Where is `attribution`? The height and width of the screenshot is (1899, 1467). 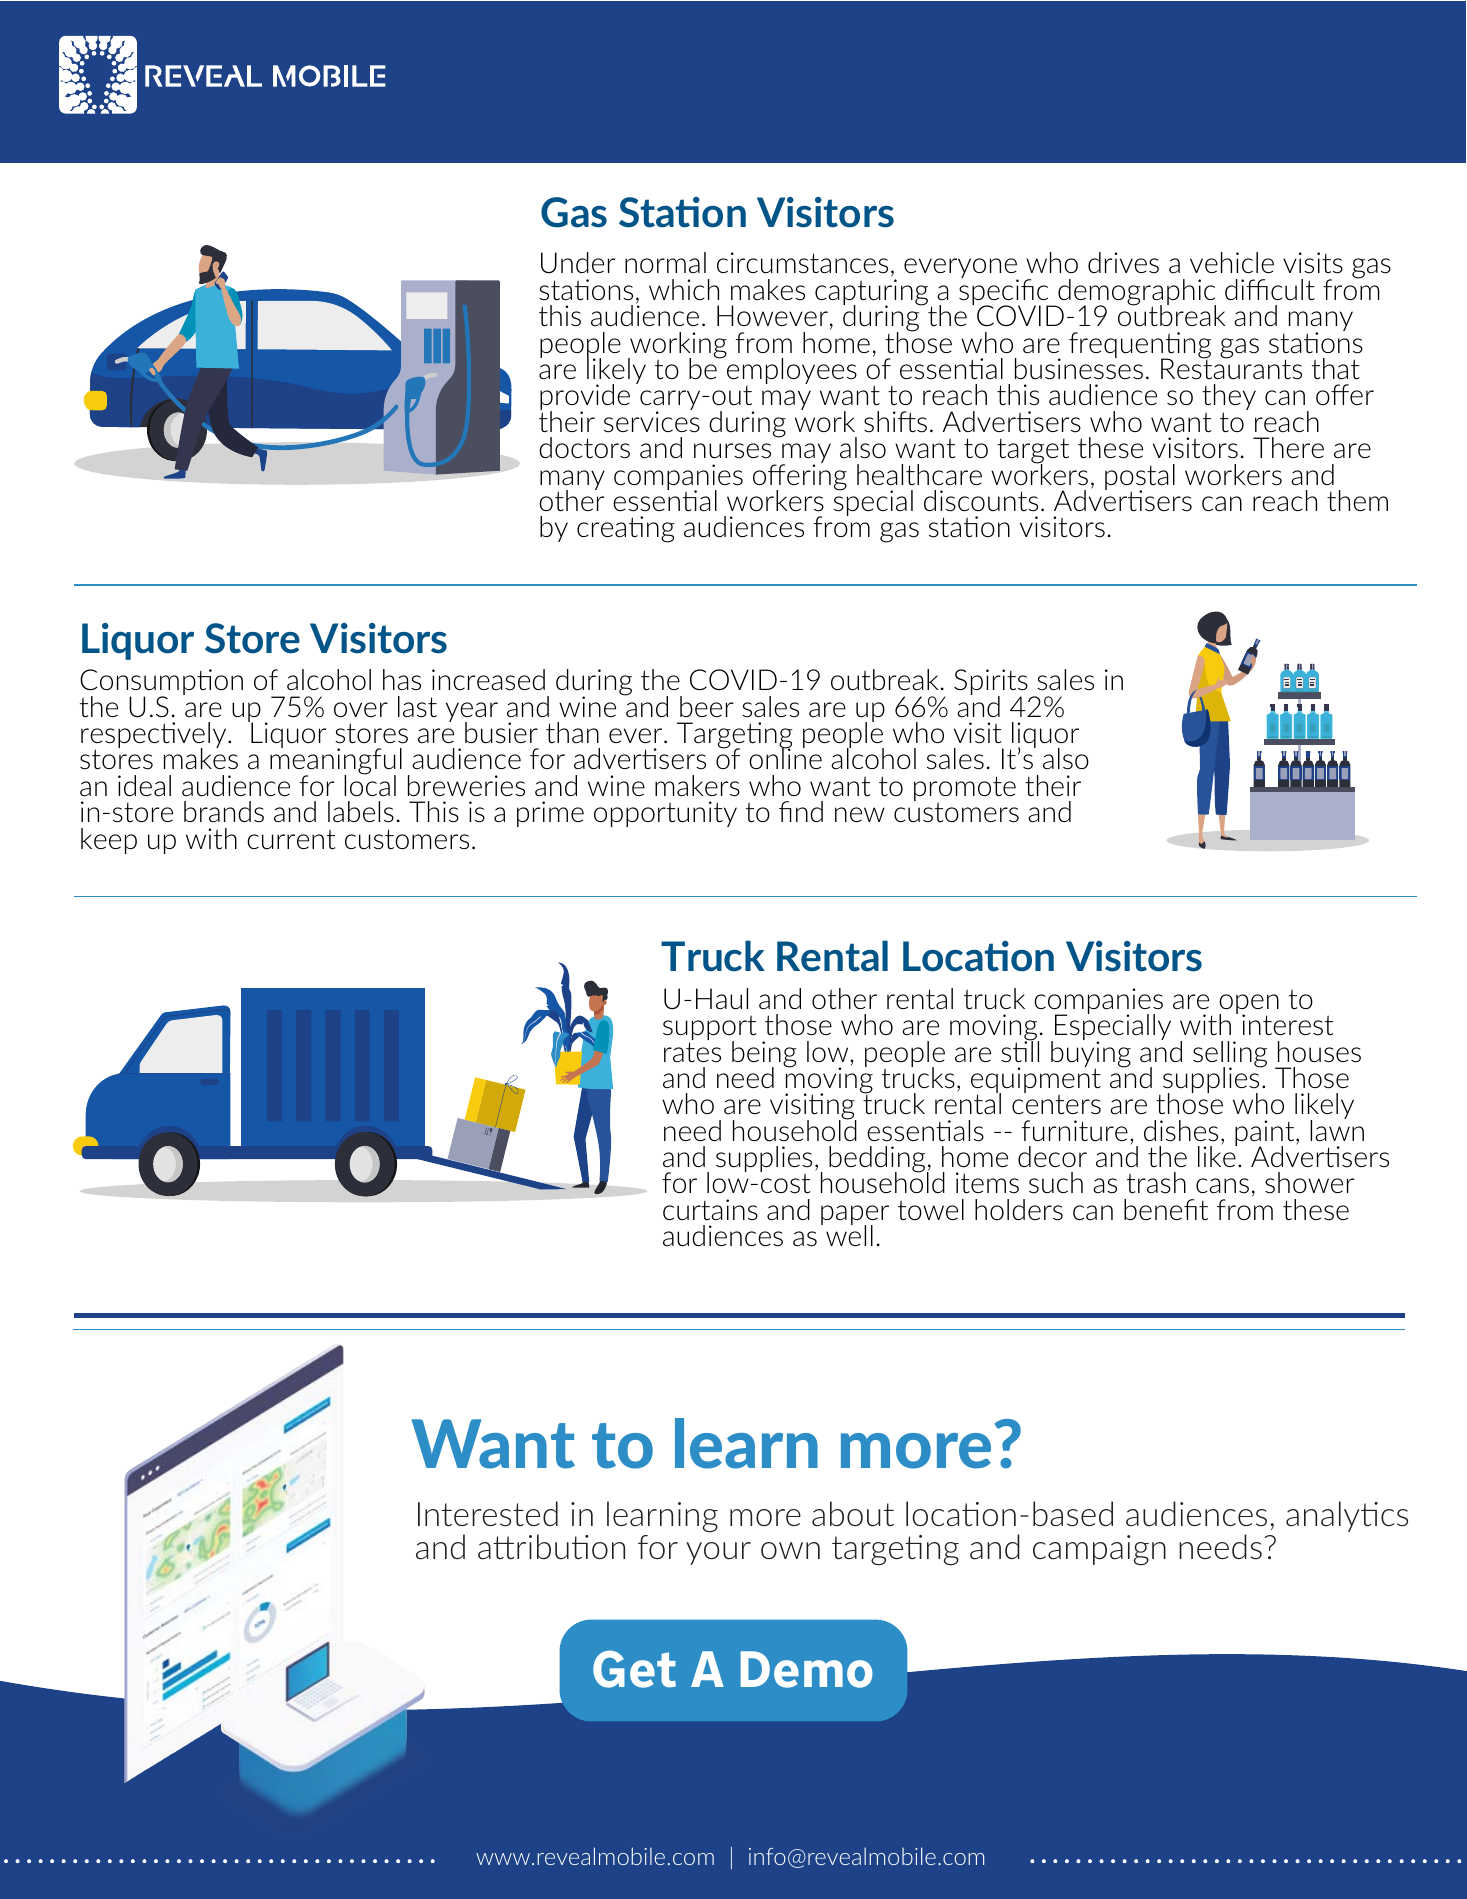 attribution is located at coordinates (551, 1547).
